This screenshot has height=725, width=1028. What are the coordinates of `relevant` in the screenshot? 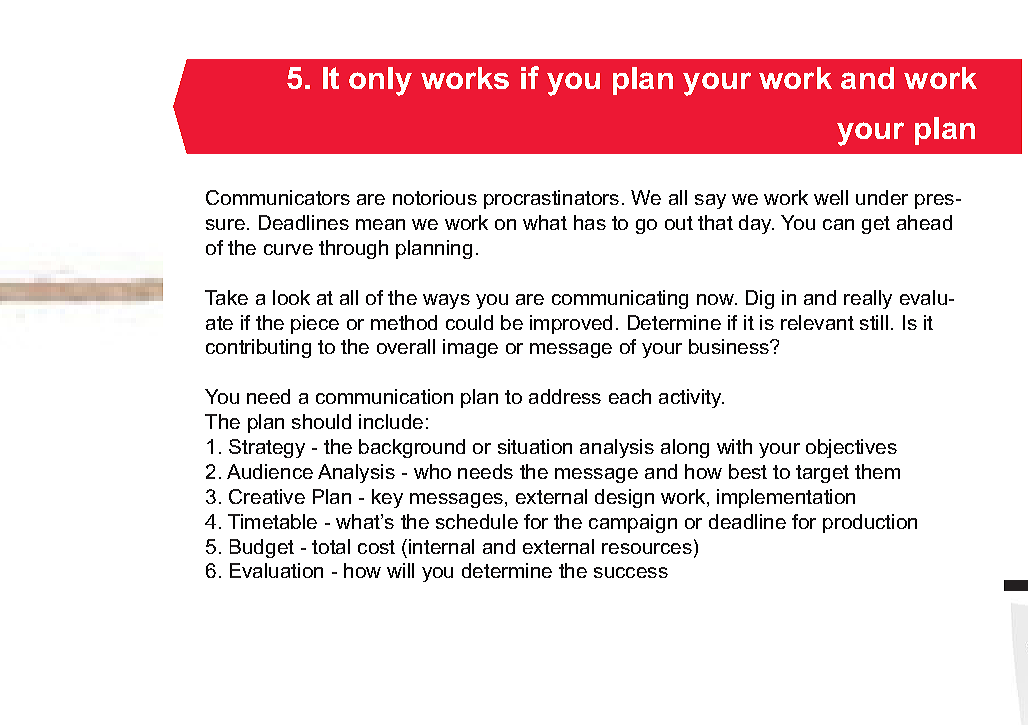 It's located at (817, 322).
